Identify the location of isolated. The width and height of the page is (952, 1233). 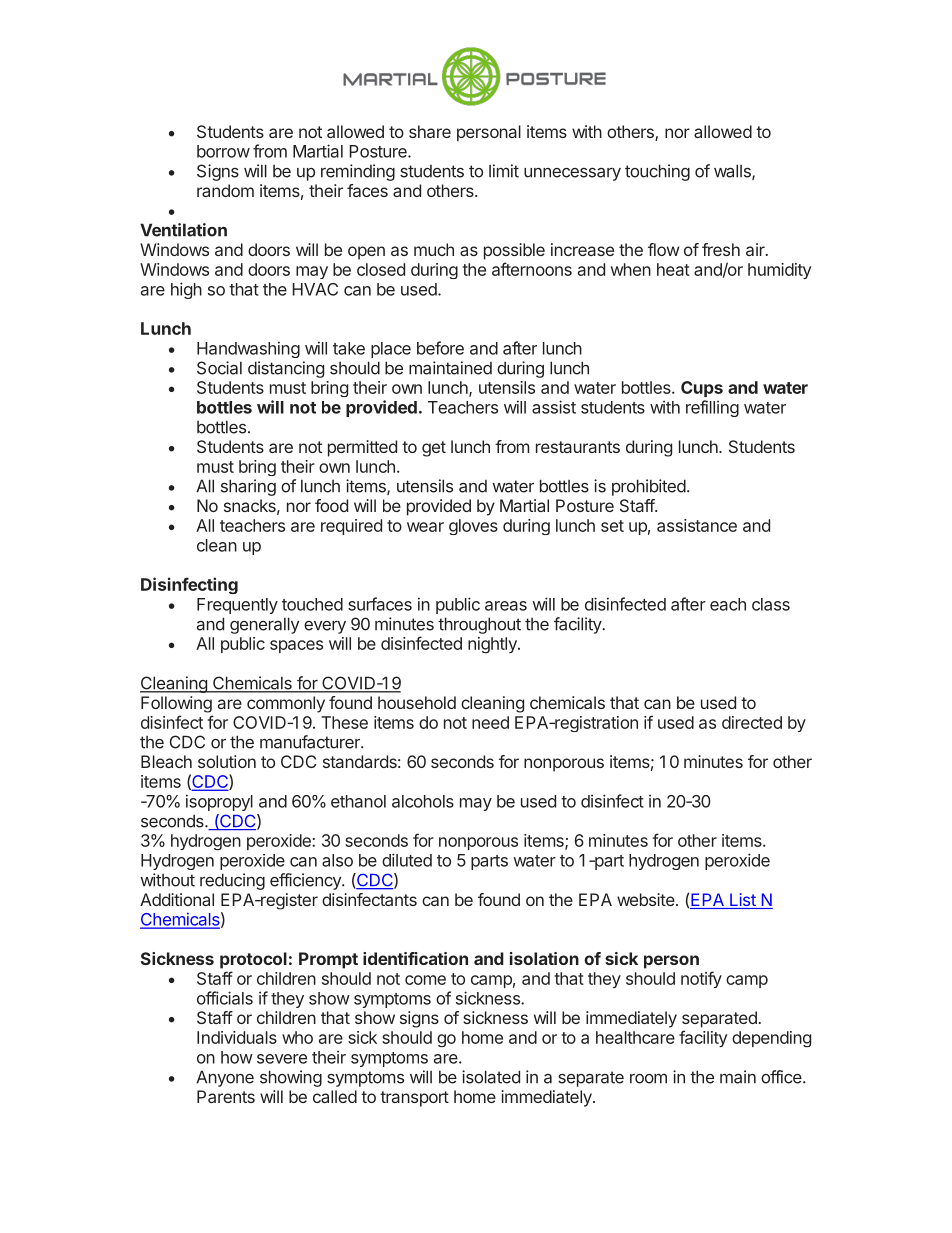
(491, 1077).
